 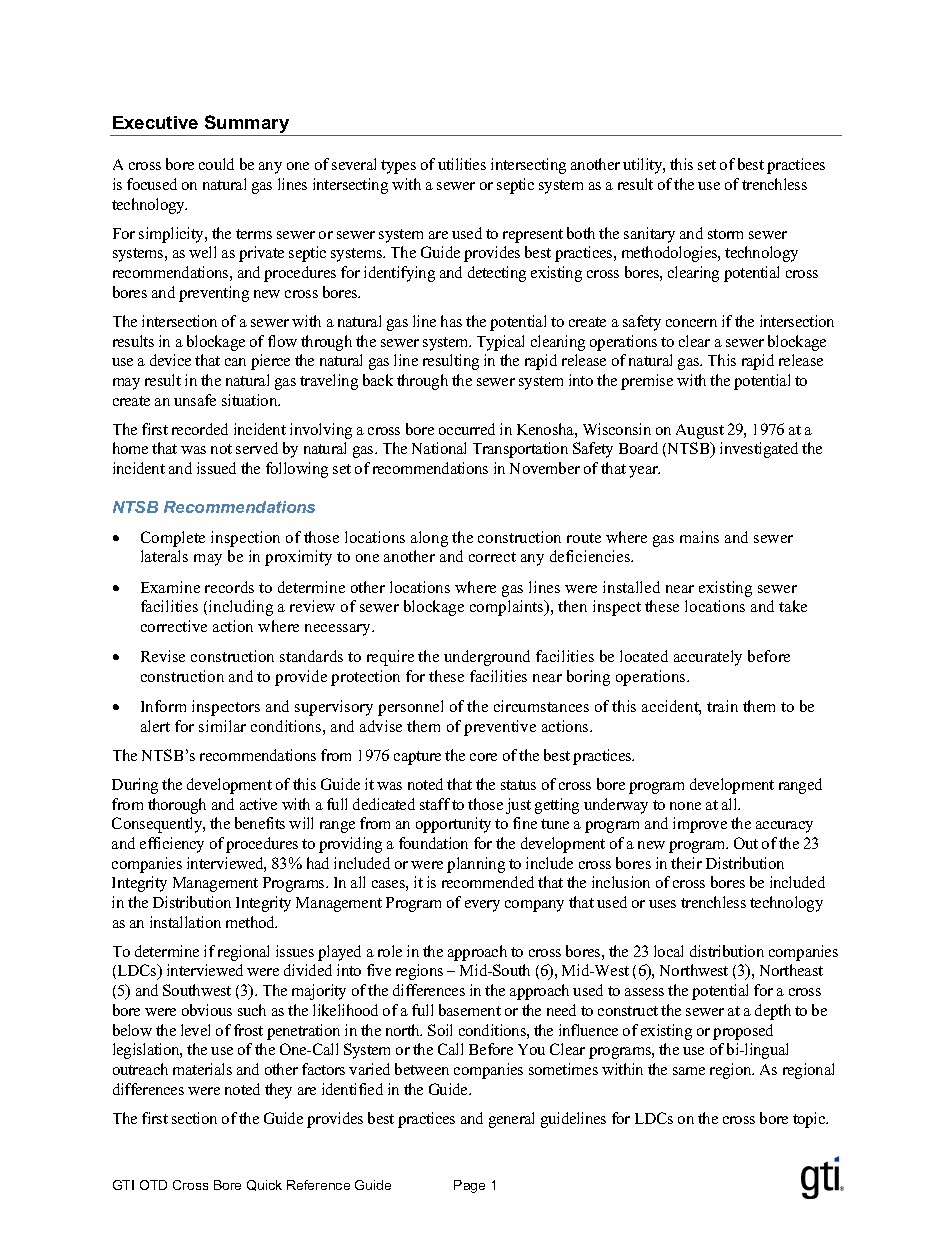 I want to click on accurately, so click(x=708, y=658).
